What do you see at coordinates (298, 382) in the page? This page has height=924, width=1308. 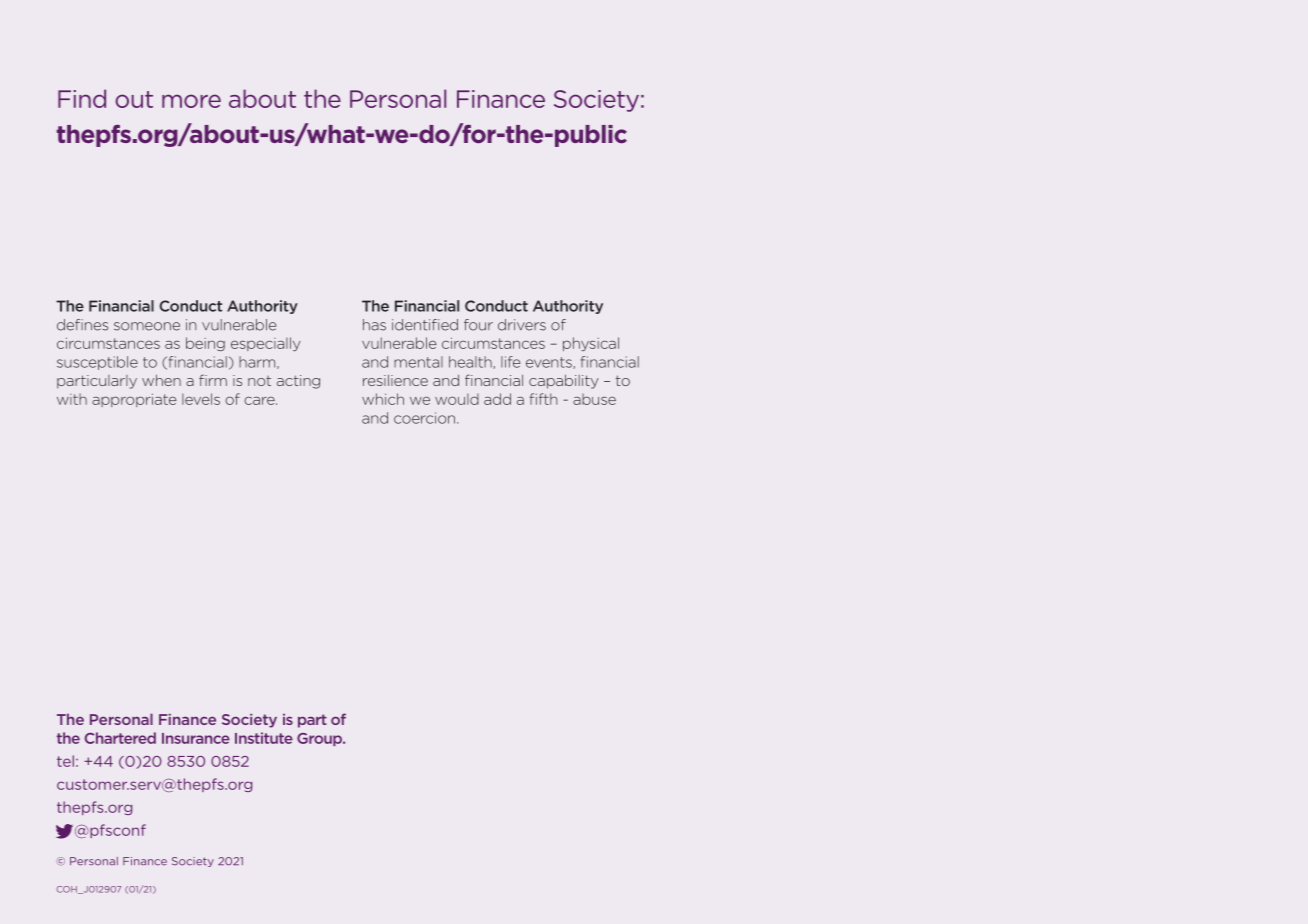 I see `acting` at bounding box center [298, 382].
